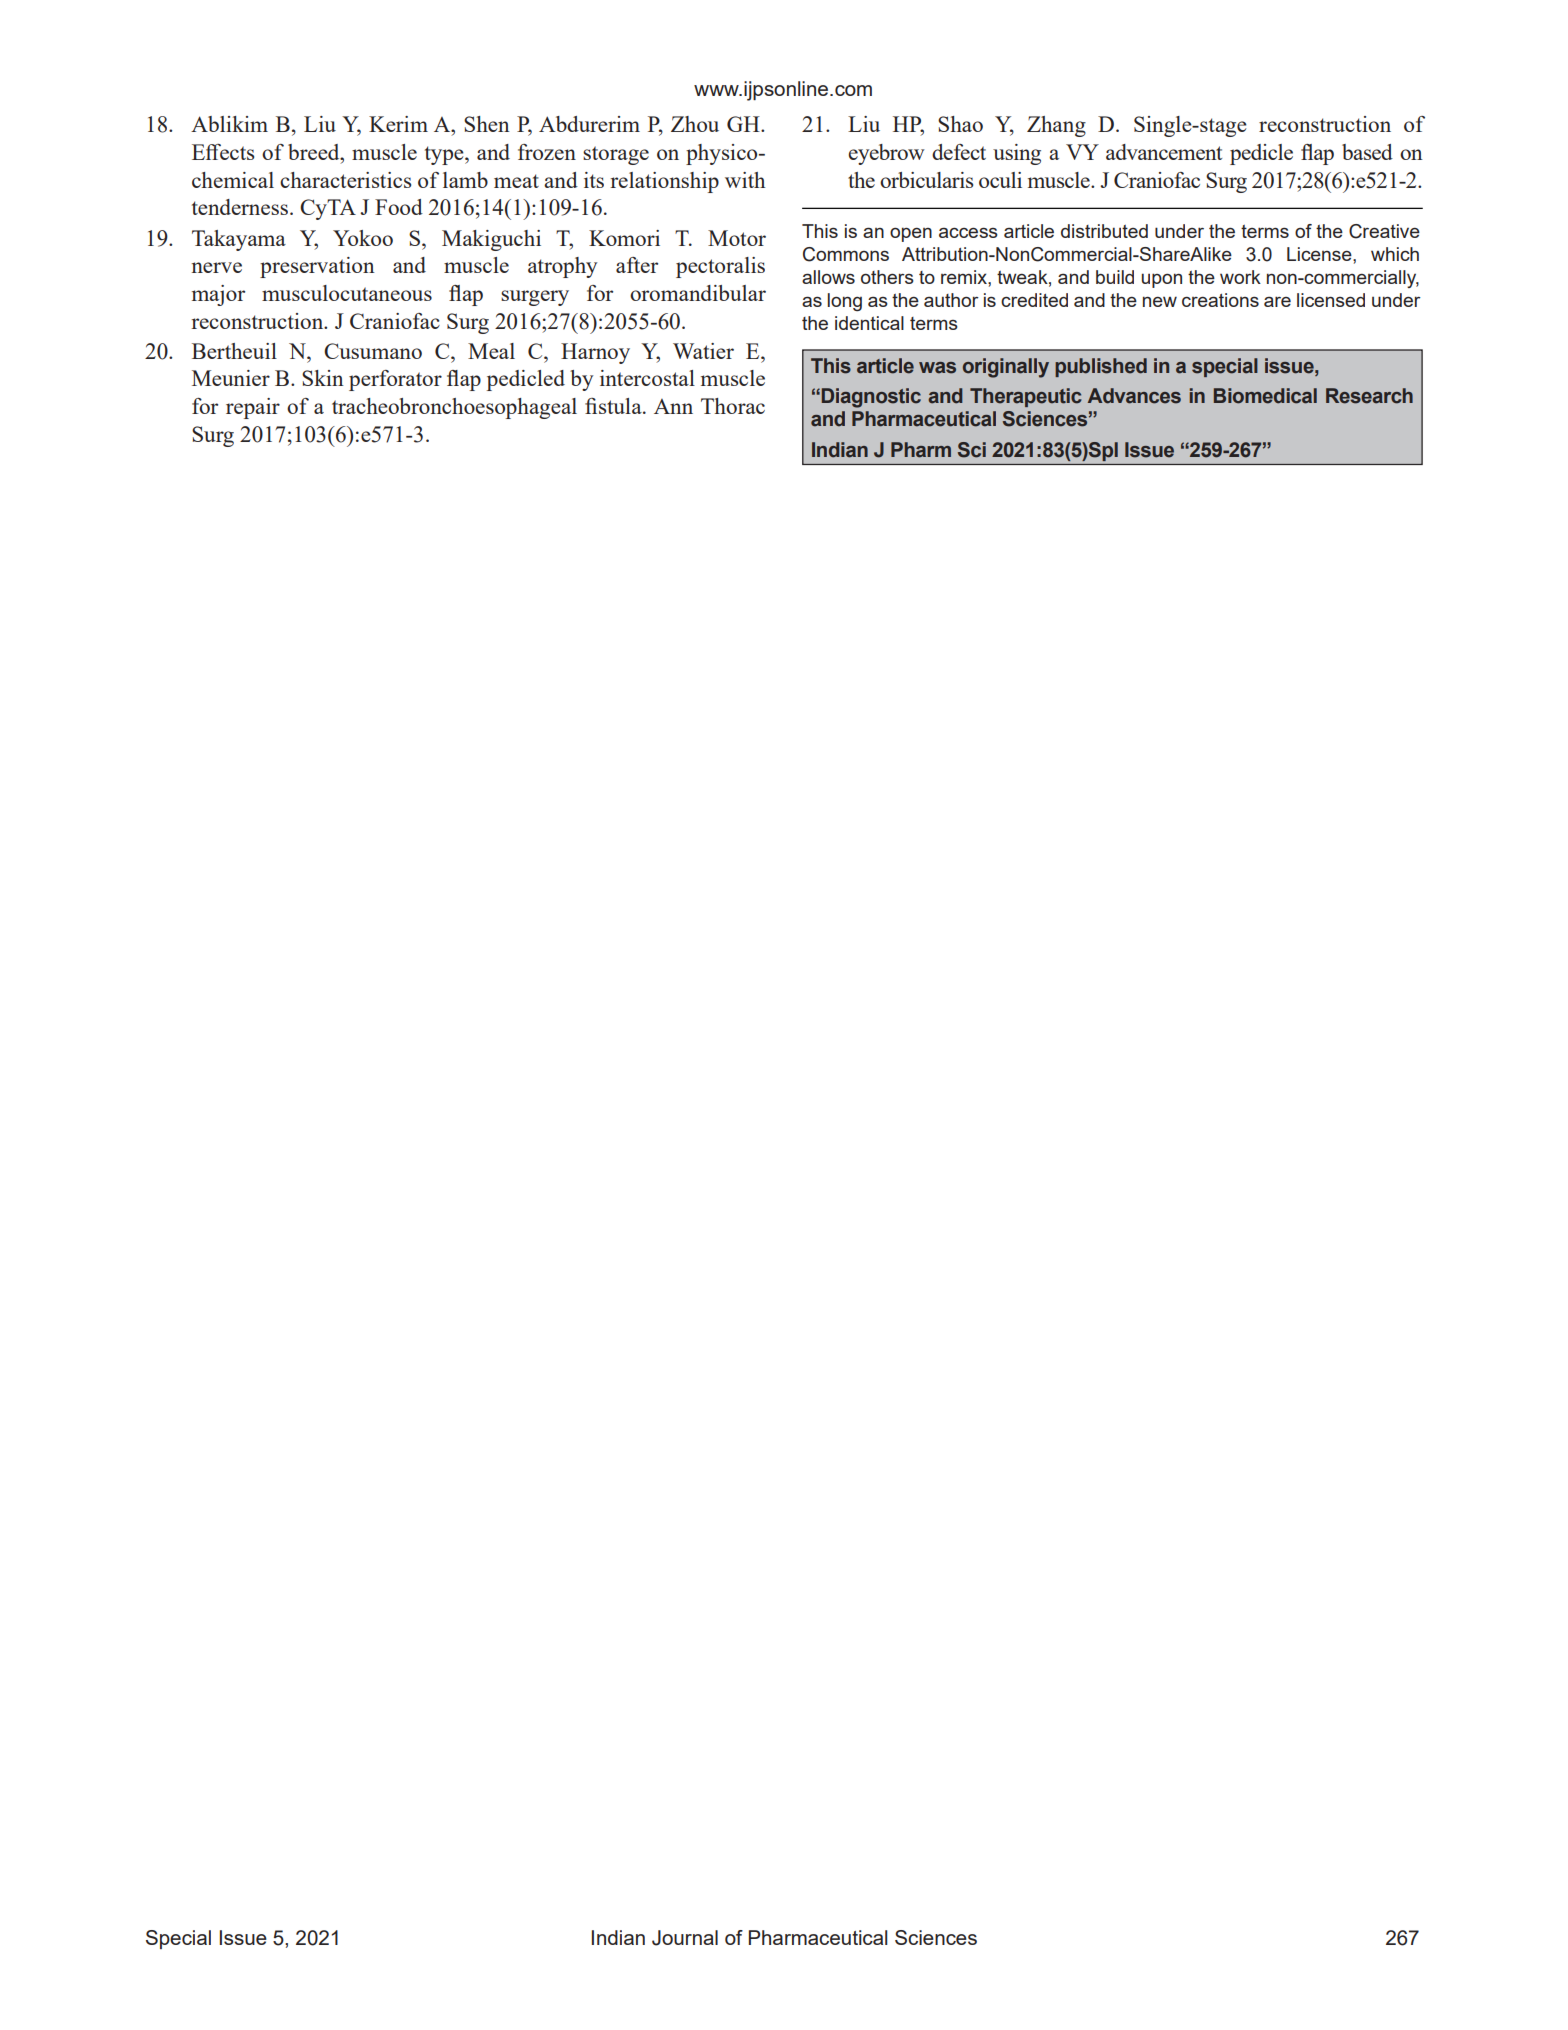 This screenshot has height=2030, width=1568. Describe the element at coordinates (1265, 396) in the screenshot. I see `Biomedical` at that location.
